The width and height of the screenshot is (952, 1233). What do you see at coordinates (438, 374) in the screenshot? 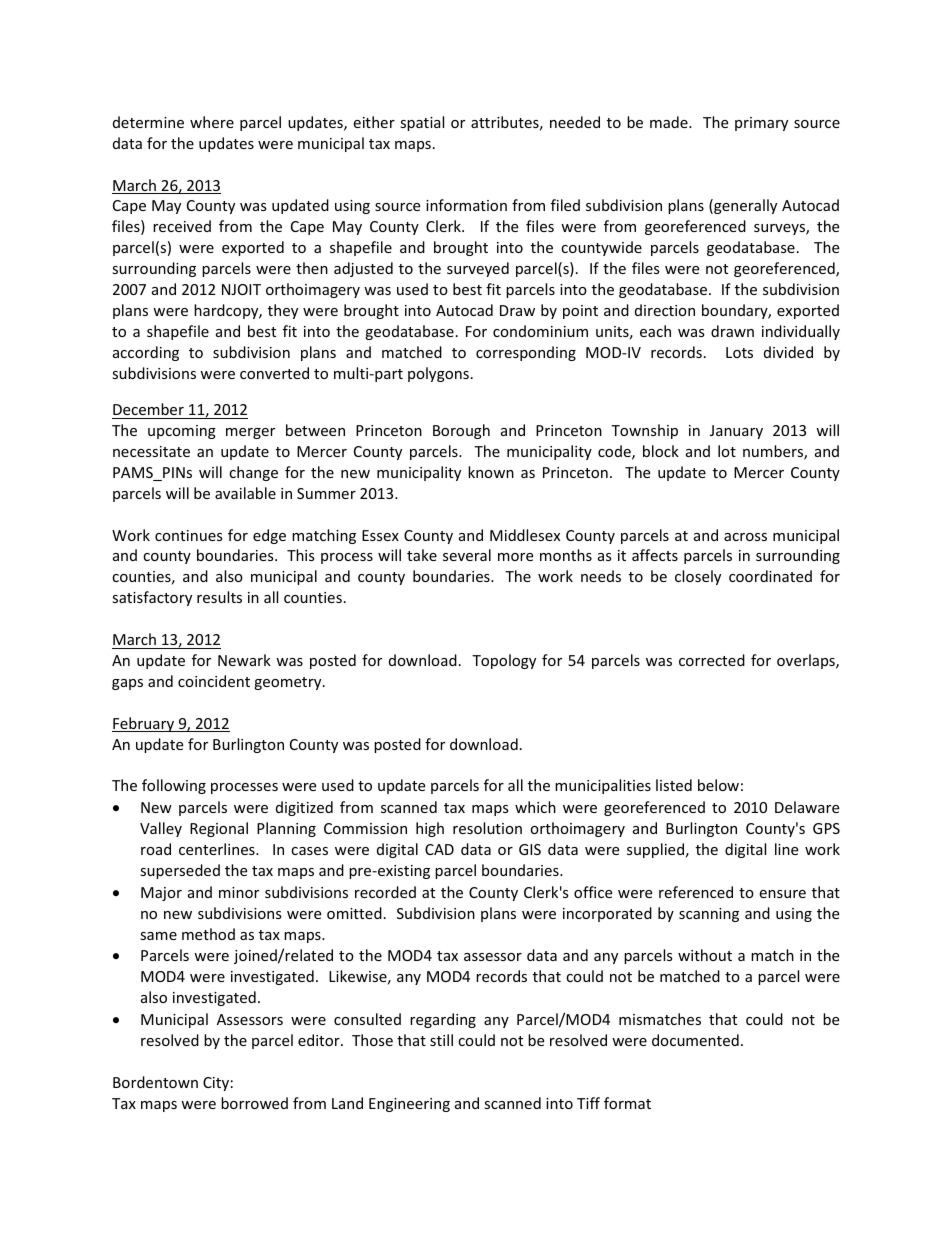
I see `polygons` at bounding box center [438, 374].
